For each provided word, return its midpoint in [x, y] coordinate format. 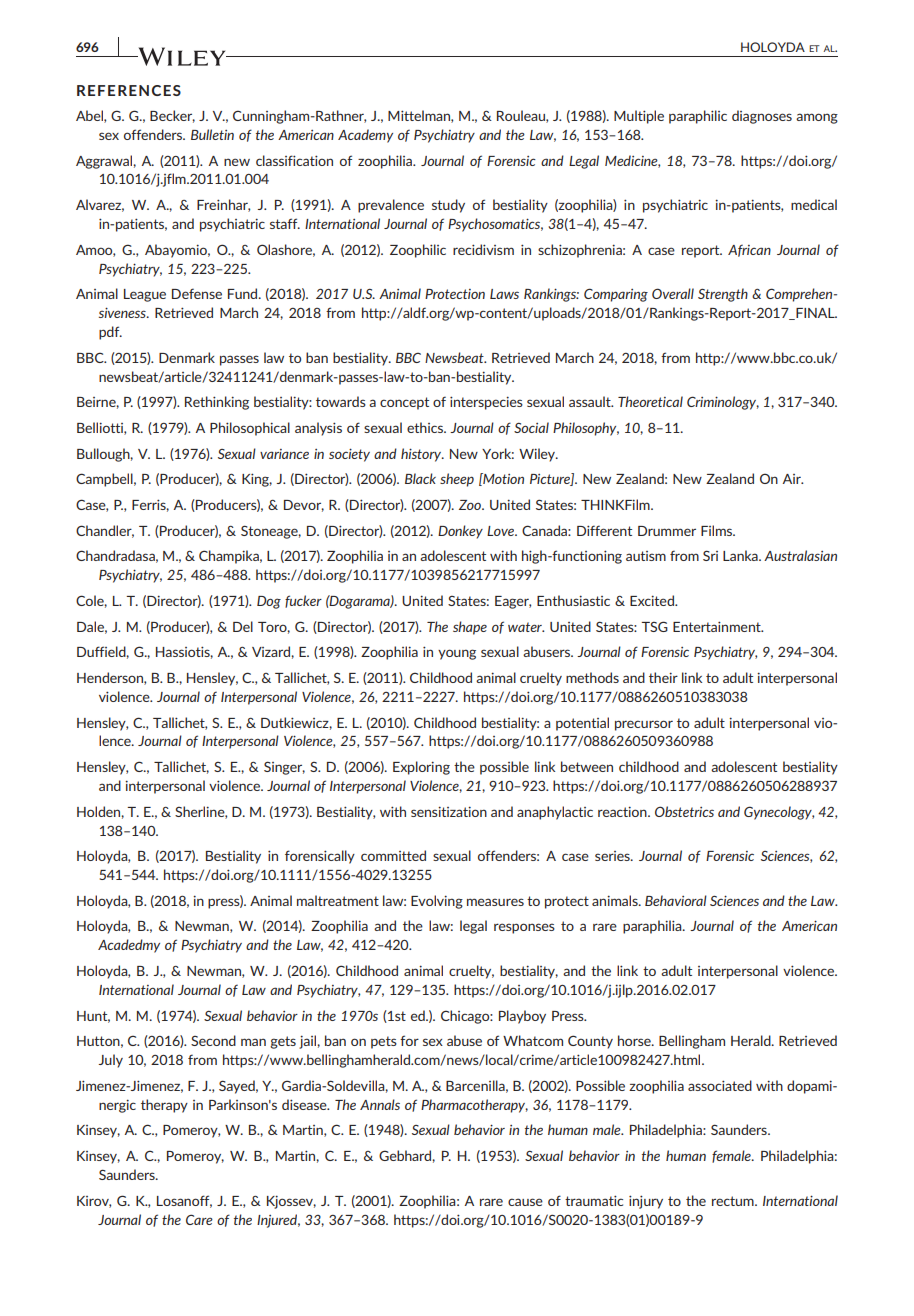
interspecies [486, 403]
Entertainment [718, 626]
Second [213, 1040]
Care [199, 1219]
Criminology [723, 403]
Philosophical [250, 429]
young [457, 654]
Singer [284, 768]
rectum [734, 1201]
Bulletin [212, 134]
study [448, 206]
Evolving [437, 902]
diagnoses [762, 117]
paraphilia [653, 927]
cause [525, 1202]
